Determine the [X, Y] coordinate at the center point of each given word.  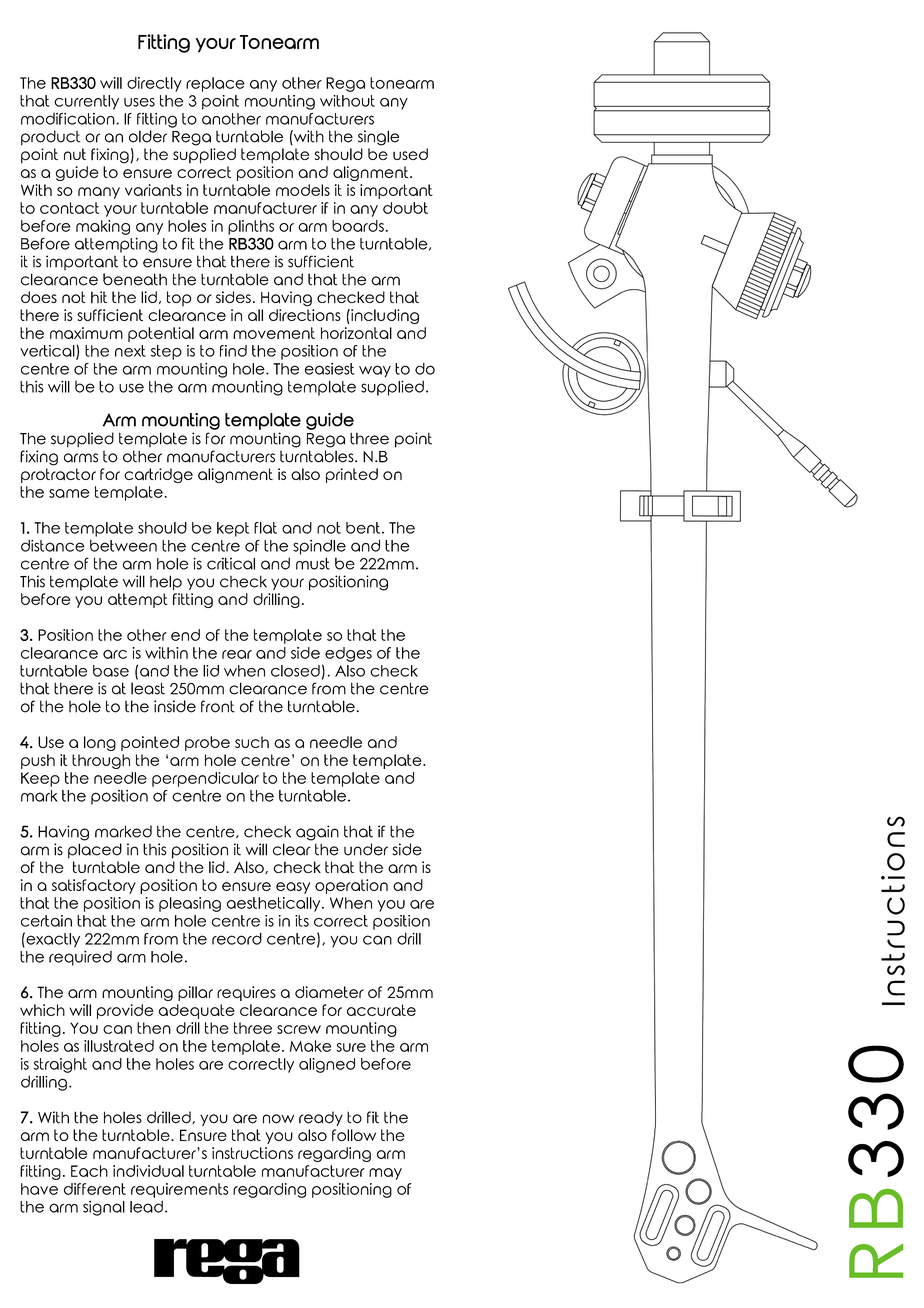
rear [237, 654]
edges [348, 654]
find [233, 351]
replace [215, 84]
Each [89, 1171]
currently [86, 102]
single [378, 138]
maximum [86, 333]
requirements [179, 1190]
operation [351, 886]
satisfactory [94, 886]
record [237, 938]
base [111, 671]
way [375, 371]
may [385, 1174]
